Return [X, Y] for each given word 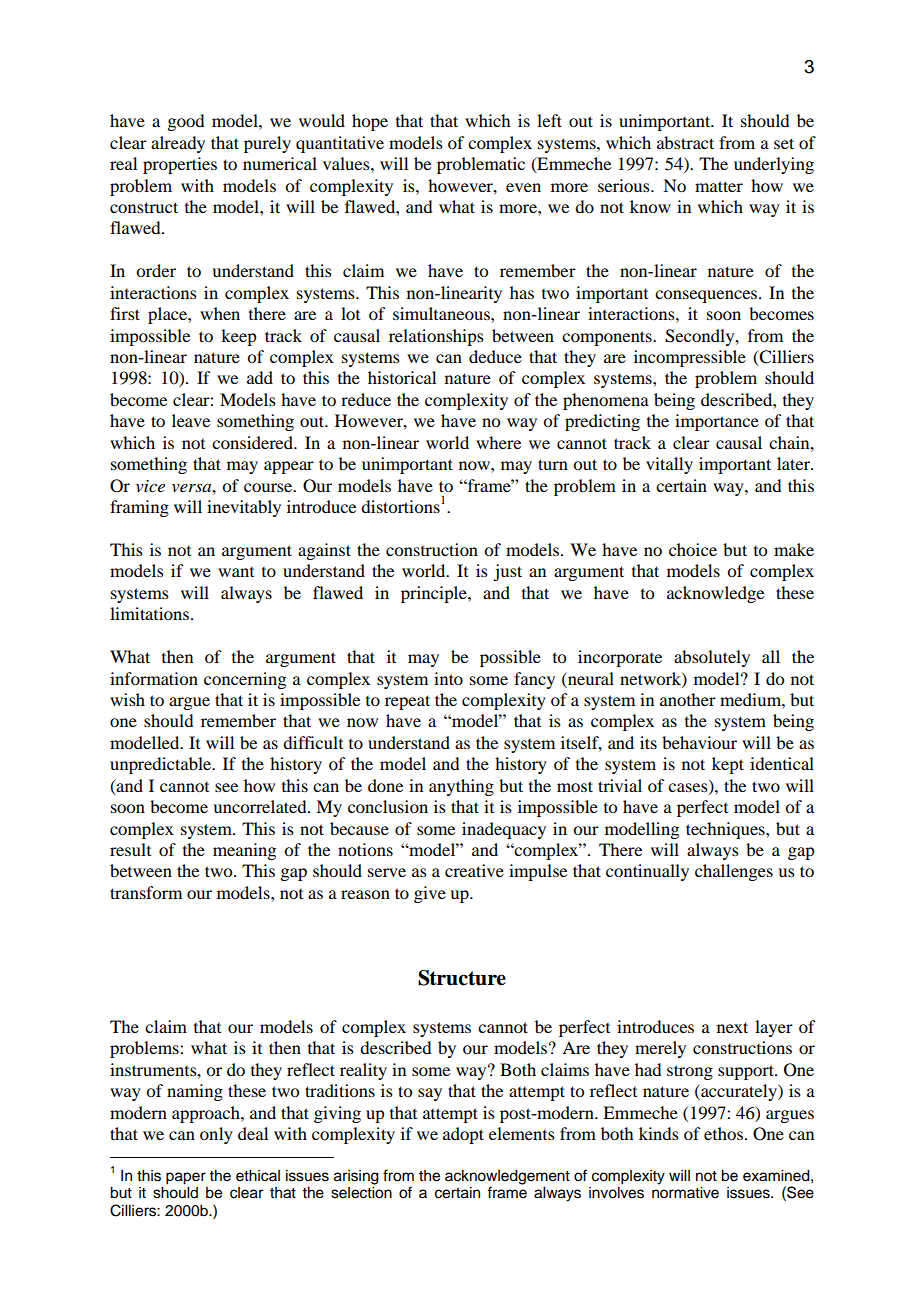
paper [186, 1178]
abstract [685, 142]
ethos [723, 1133]
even [523, 187]
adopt [463, 1135]
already [178, 144]
